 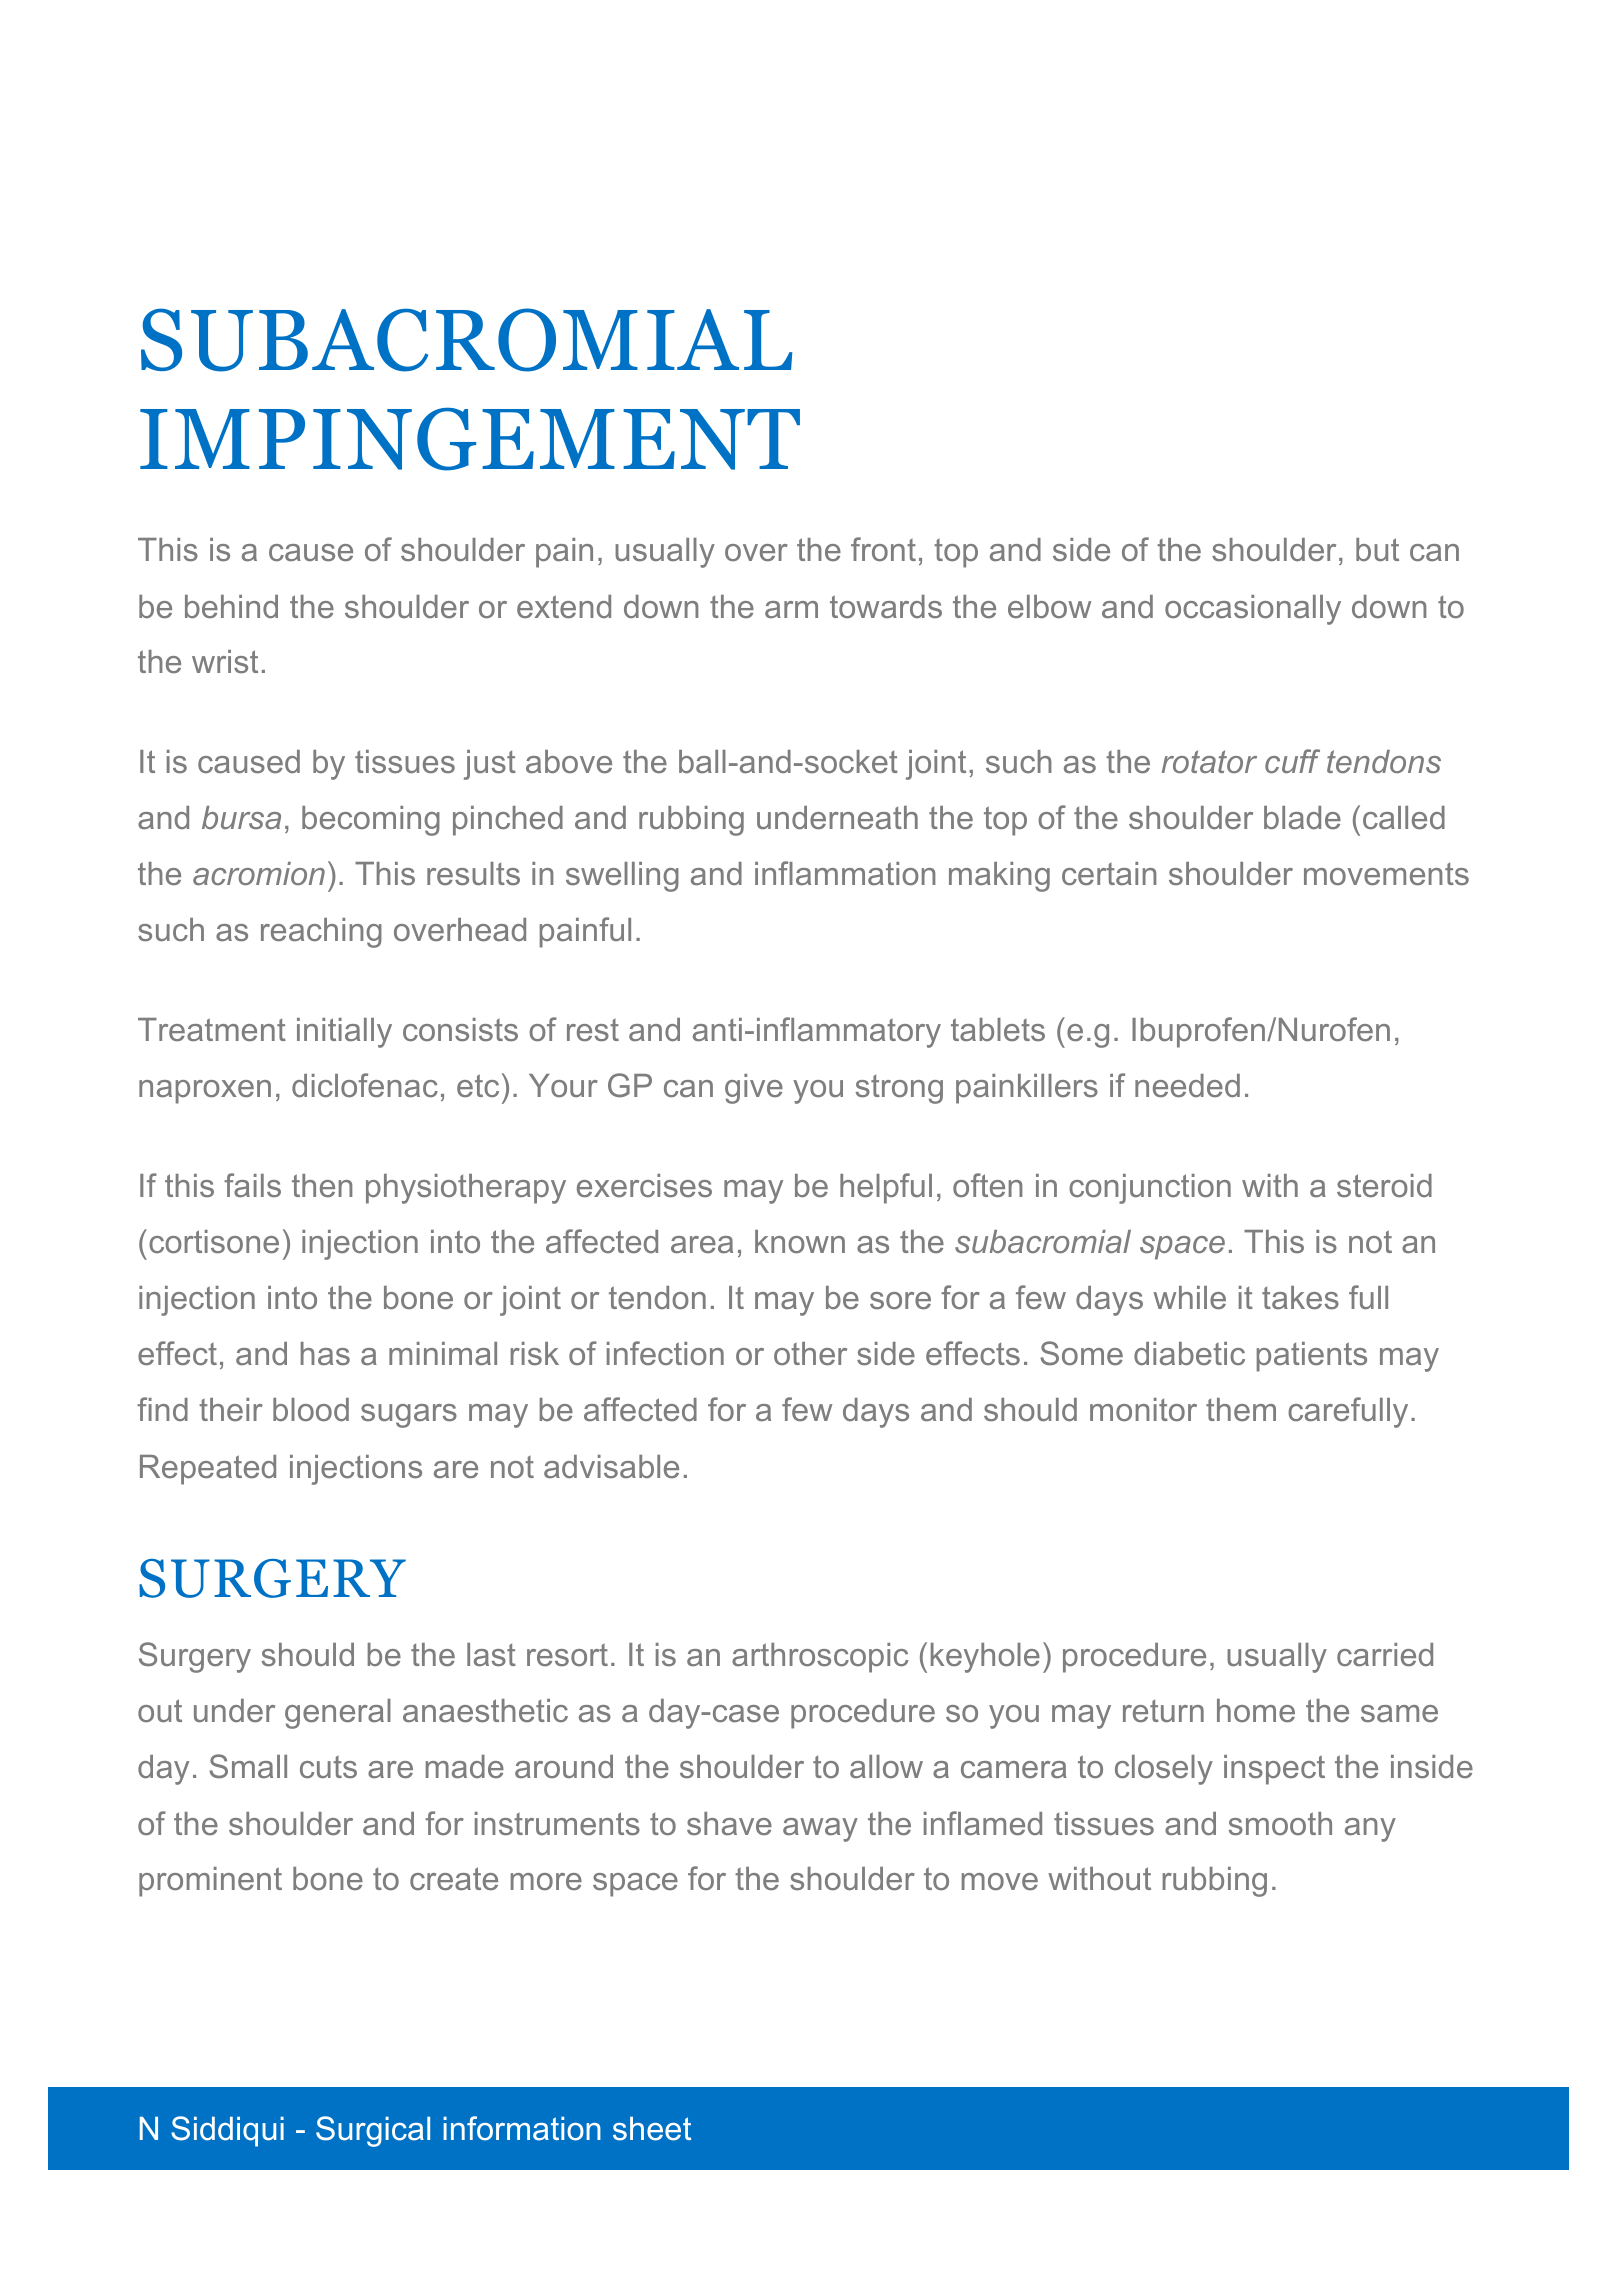 What do you see at coordinates (652, 2129) in the document?
I see `sheet` at bounding box center [652, 2129].
